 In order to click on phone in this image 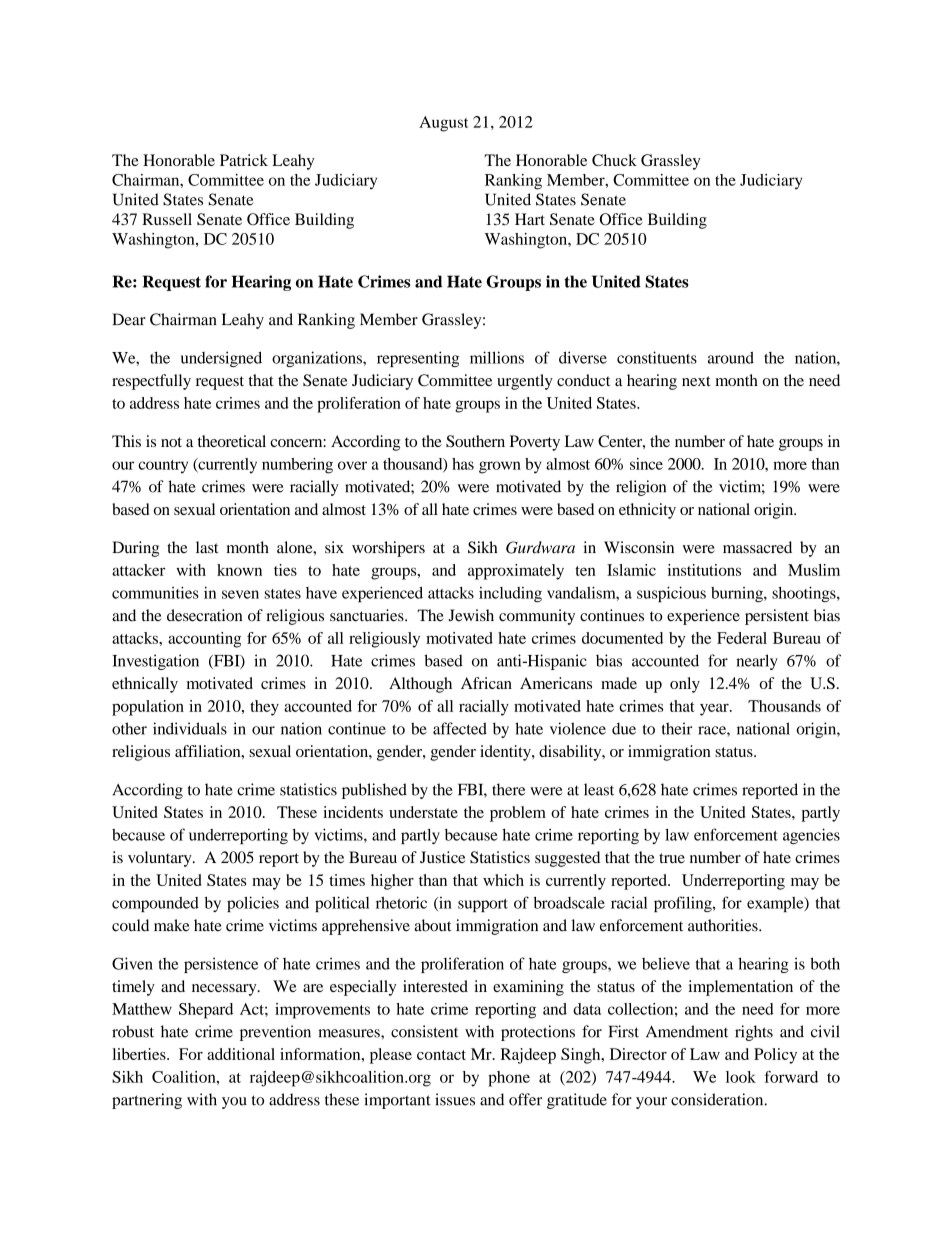, I will do `click(509, 1079)`.
